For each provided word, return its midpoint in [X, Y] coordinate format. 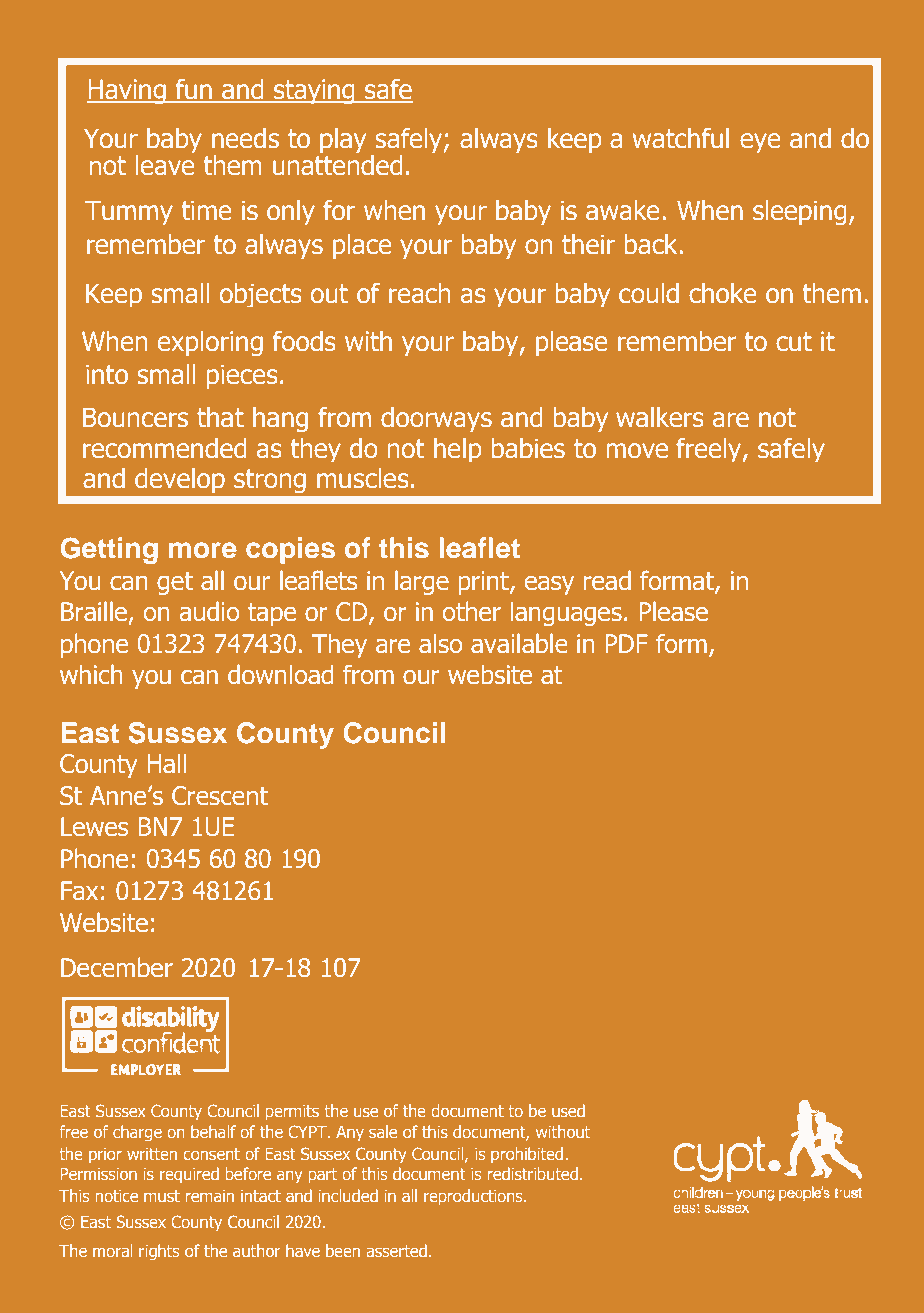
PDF [627, 643]
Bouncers [135, 417]
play [343, 141]
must [162, 1196]
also [440, 643]
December [117, 967]
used [568, 1110]
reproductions [474, 1197]
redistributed [534, 1173]
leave [165, 164]
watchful [681, 138]
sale [383, 1131]
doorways [436, 420]
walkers [660, 417]
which [91, 674]
